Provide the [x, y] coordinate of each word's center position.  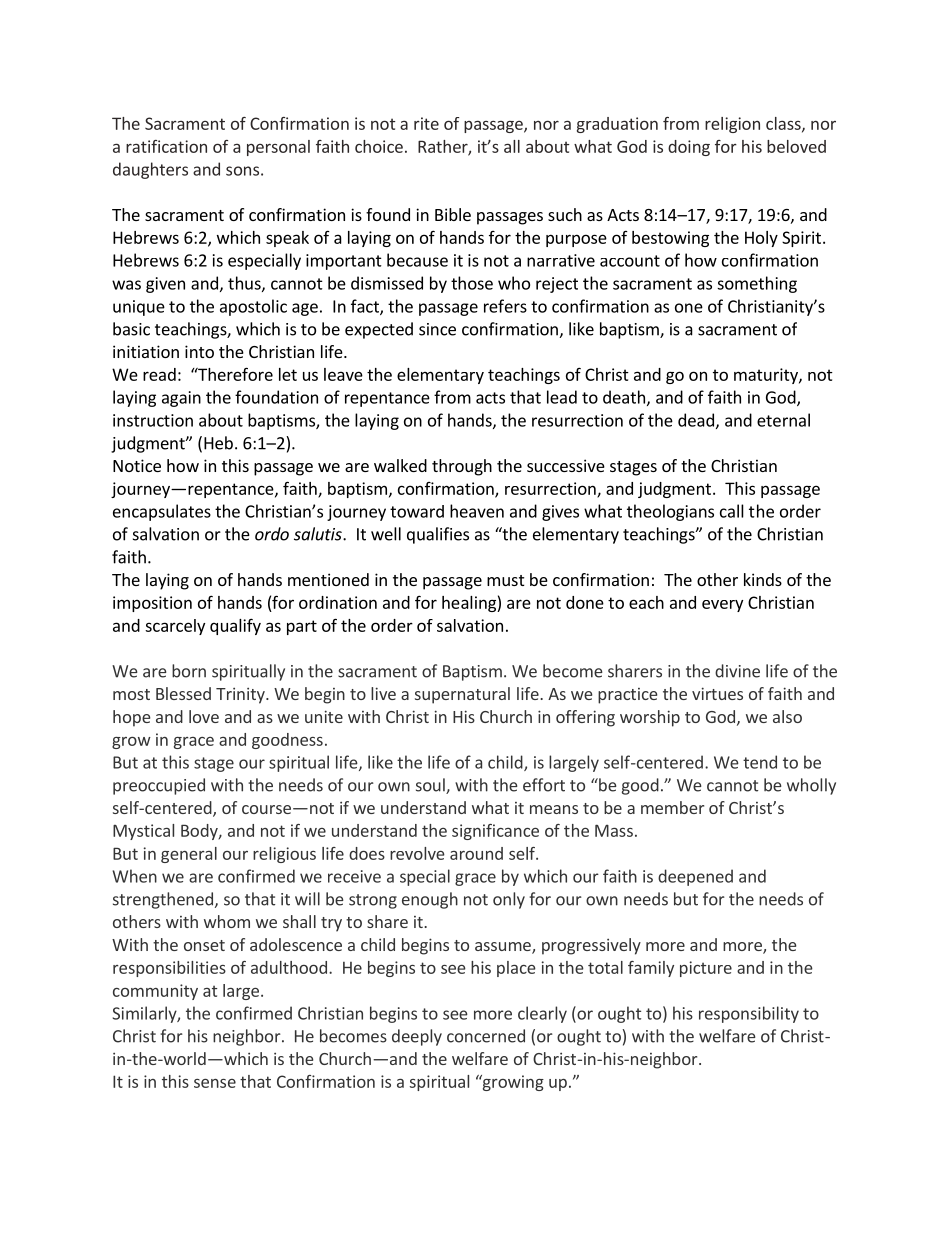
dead [696, 420]
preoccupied [159, 786]
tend [760, 762]
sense [215, 1083]
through [462, 467]
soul [431, 786]
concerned [486, 1036]
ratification [166, 146]
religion [732, 125]
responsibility [749, 1014]
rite [426, 123]
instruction [153, 420]
